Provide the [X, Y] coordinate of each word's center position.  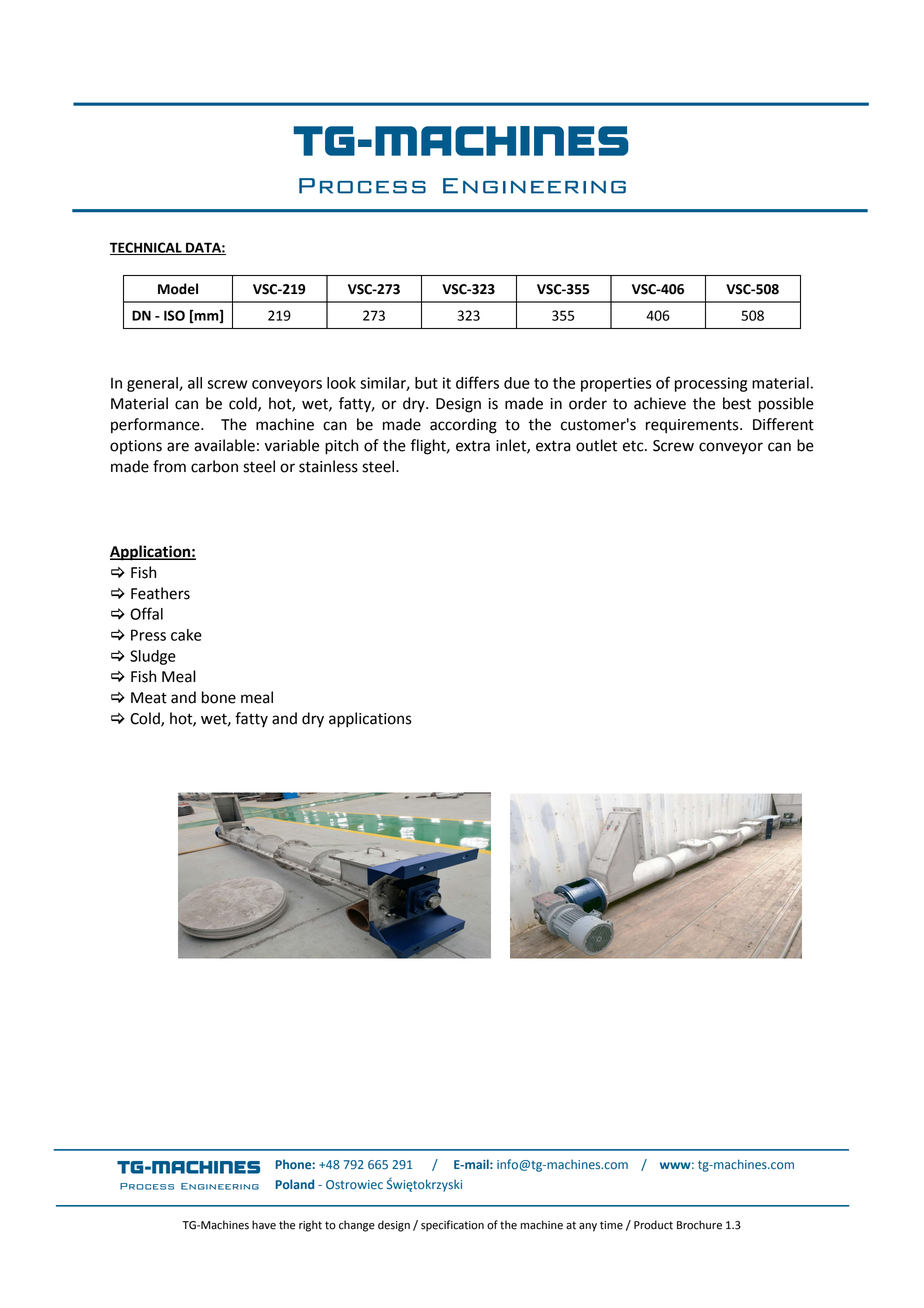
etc [634, 446]
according [463, 426]
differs [477, 382]
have [264, 1225]
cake [186, 635]
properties [616, 384]
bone [219, 697]
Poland [295, 1184]
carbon [214, 466]
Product [653, 1225]
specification [452, 1226]
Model [178, 289]
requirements [693, 426]
